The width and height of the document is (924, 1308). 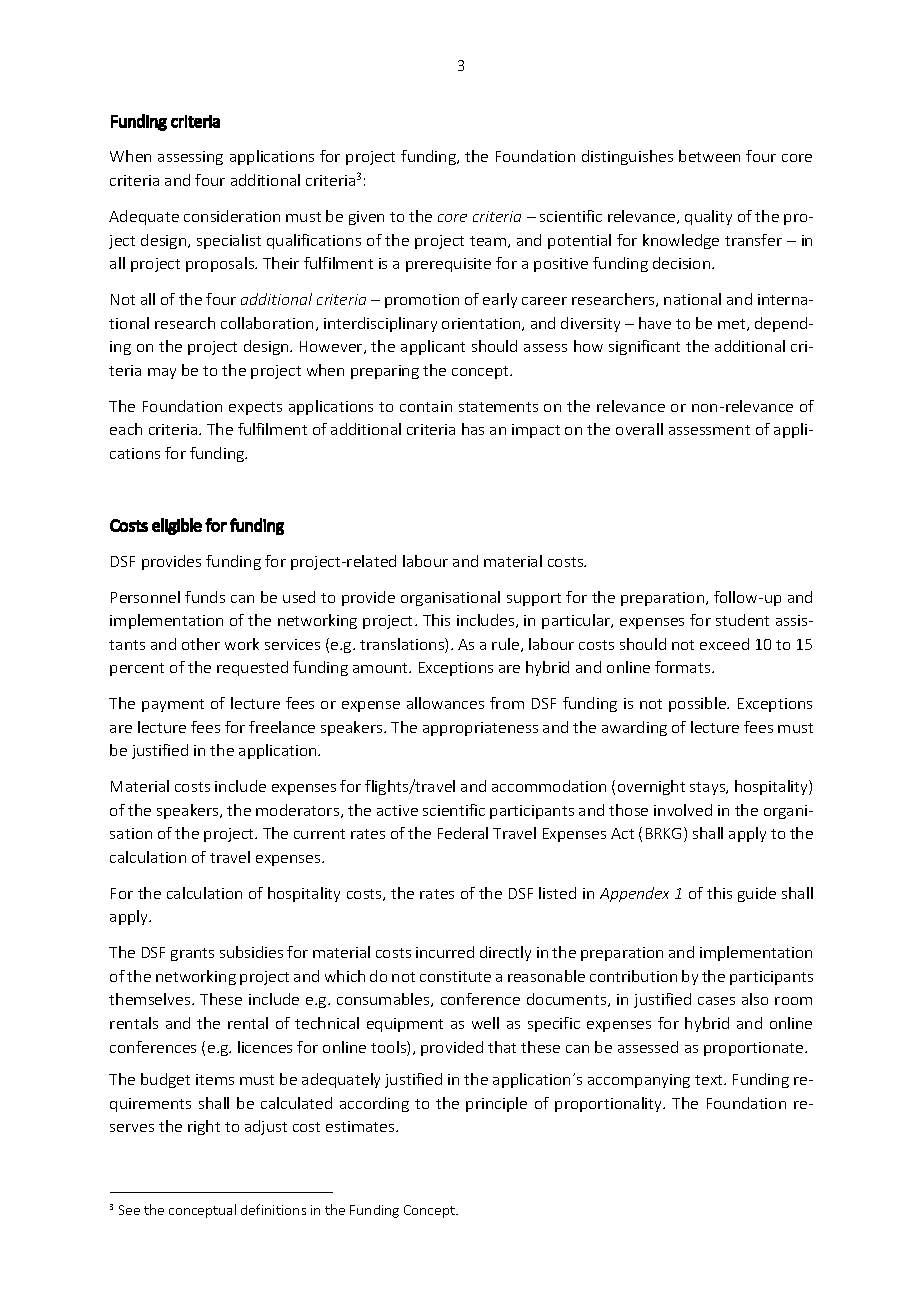 I want to click on possible, so click(x=698, y=704).
